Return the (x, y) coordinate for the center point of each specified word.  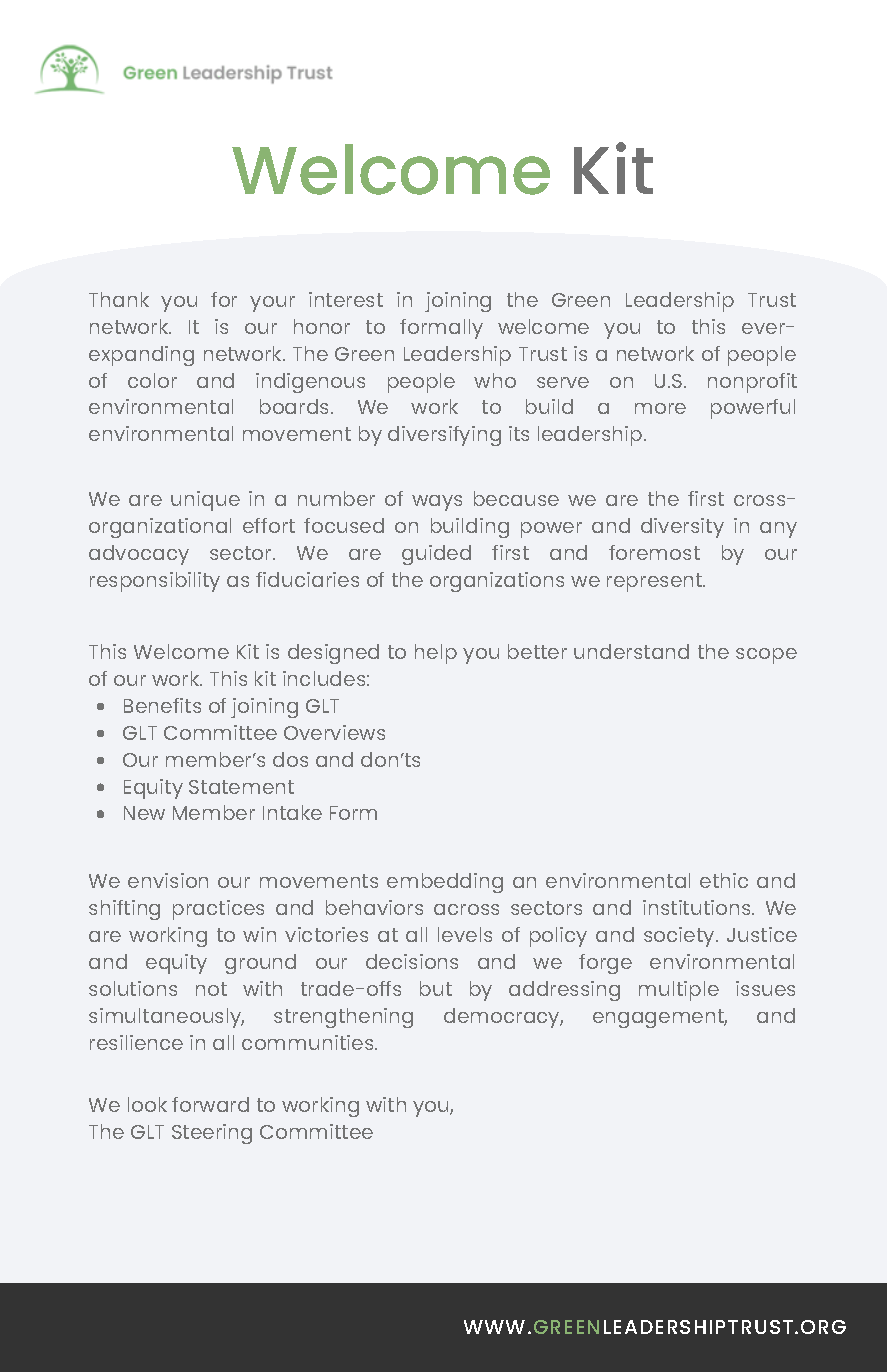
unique (205, 501)
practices (218, 910)
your (272, 304)
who (495, 380)
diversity (682, 528)
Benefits (162, 705)
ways (437, 503)
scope (766, 656)
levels (465, 934)
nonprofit (752, 383)
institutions (698, 907)
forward (210, 1104)
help (436, 654)
